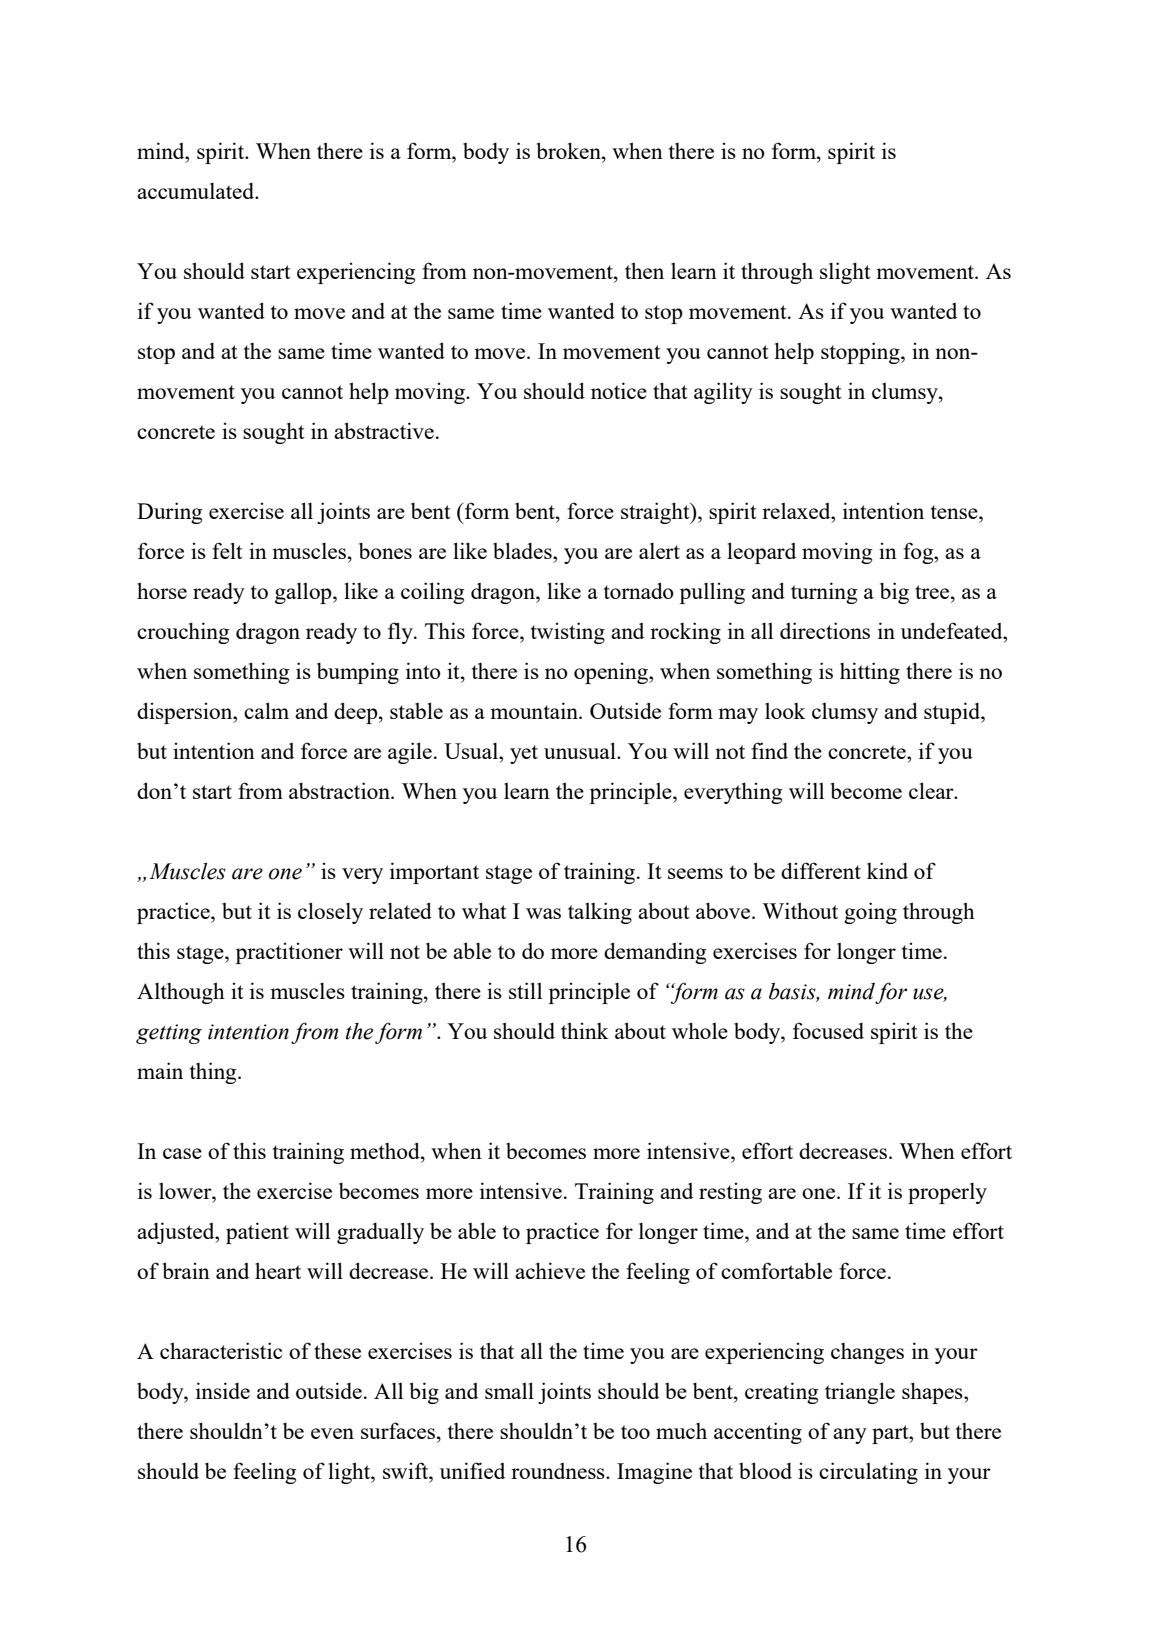  What do you see at coordinates (340, 790) in the image?
I see `abstraction` at bounding box center [340, 790].
